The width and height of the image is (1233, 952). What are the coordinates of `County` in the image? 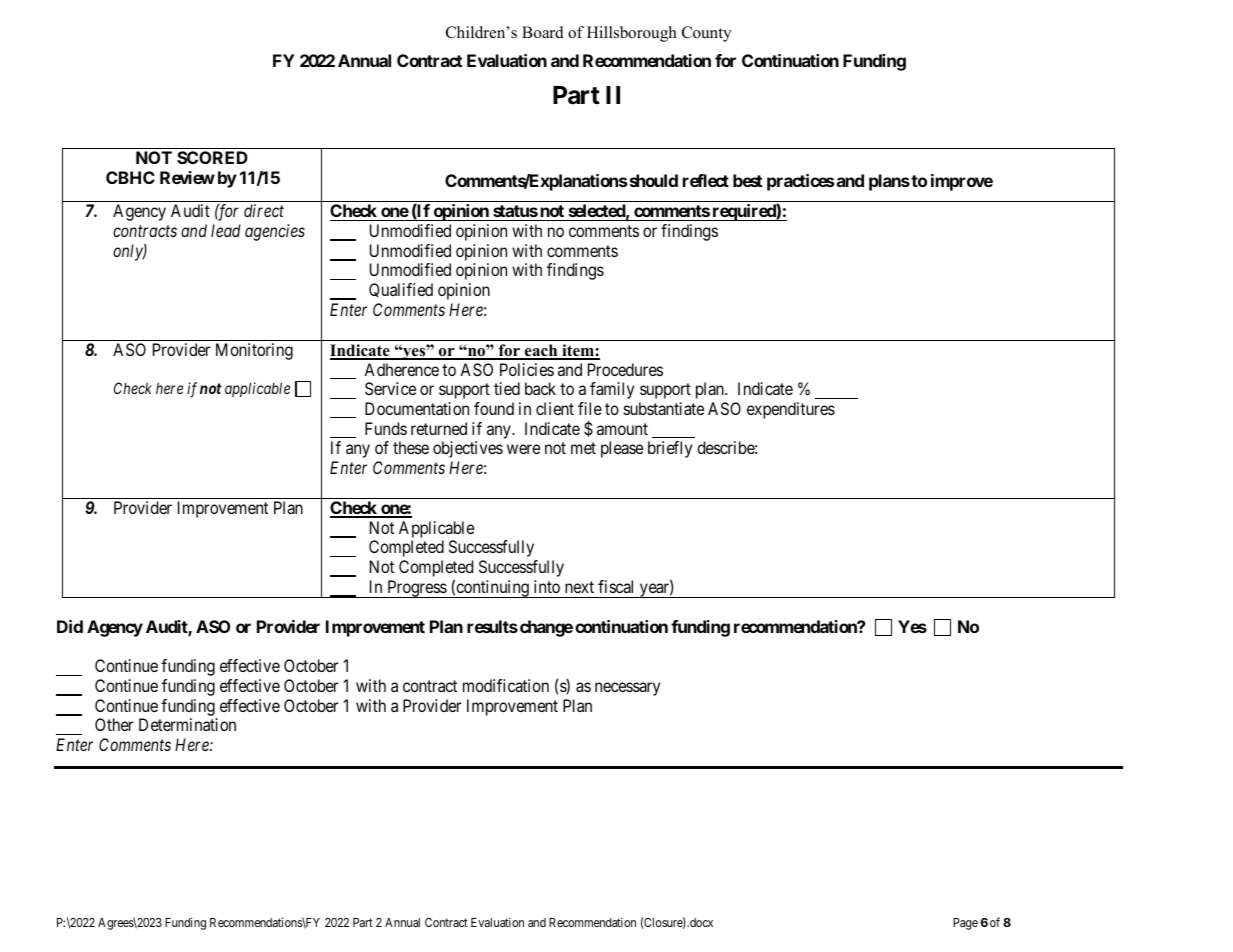 It's located at (707, 34).
